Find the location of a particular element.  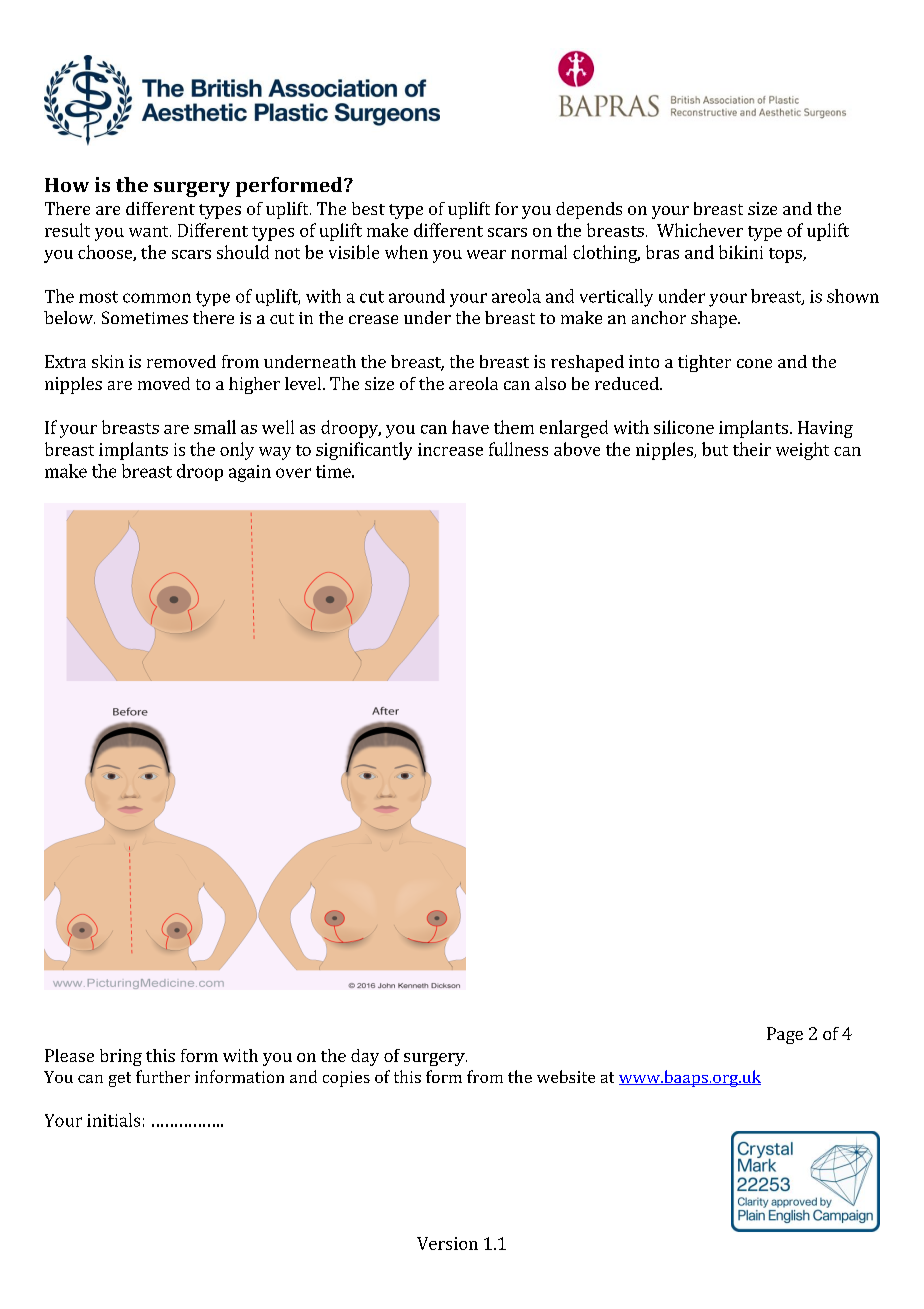

wear is located at coordinates (486, 254).
